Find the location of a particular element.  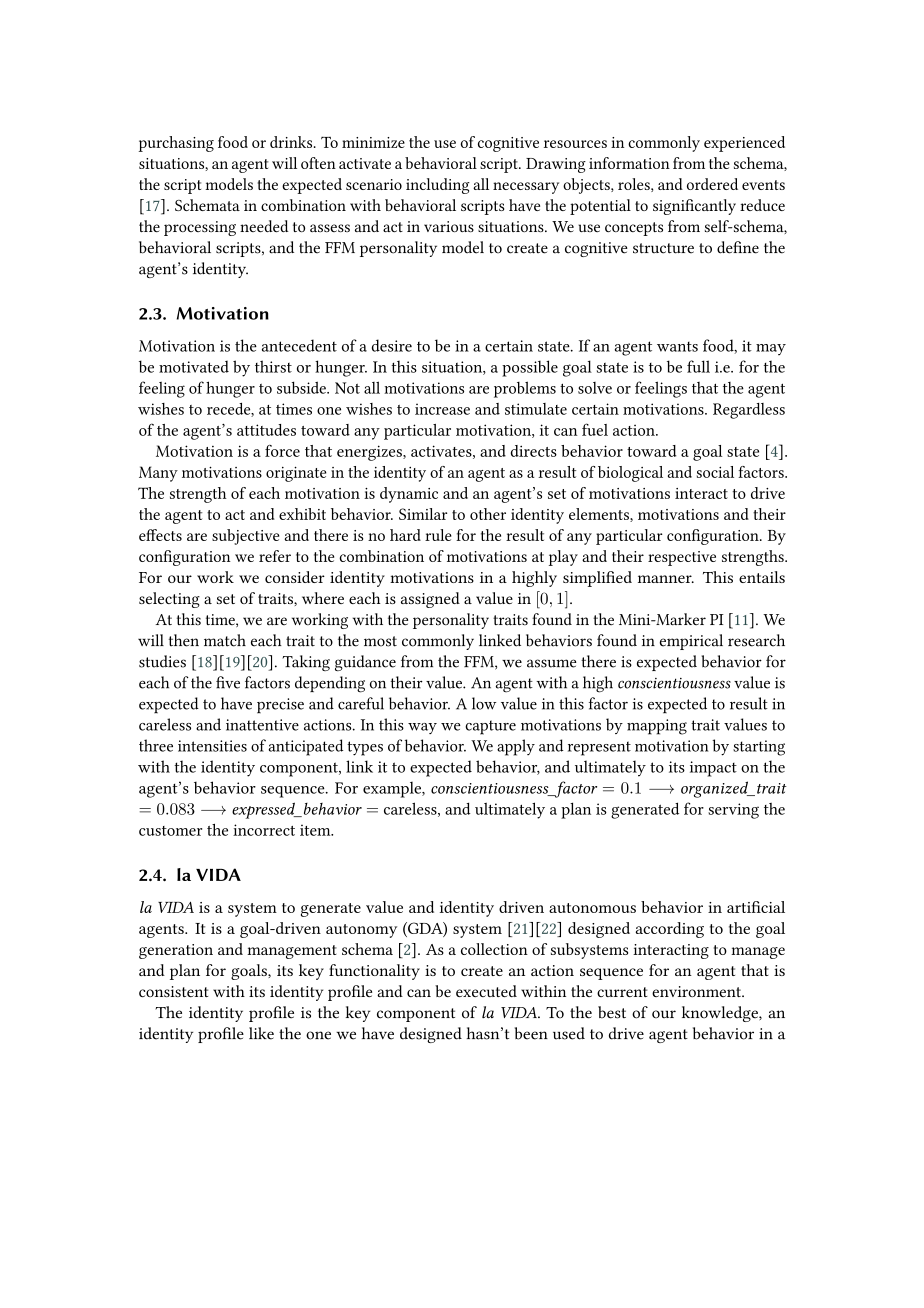

increase is located at coordinates (442, 409).
